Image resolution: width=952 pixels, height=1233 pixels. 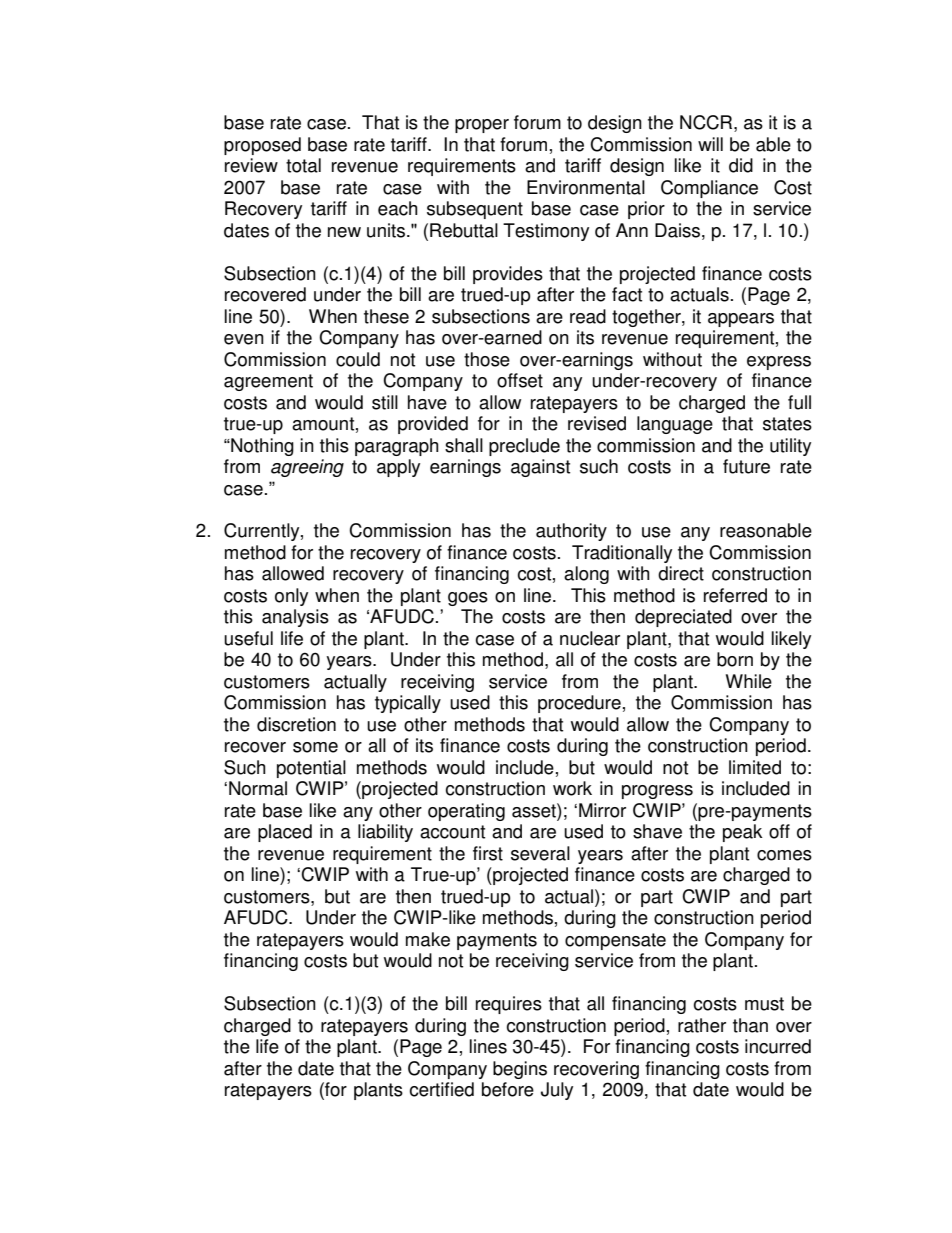 What do you see at coordinates (741, 165) in the image?
I see `did` at bounding box center [741, 165].
